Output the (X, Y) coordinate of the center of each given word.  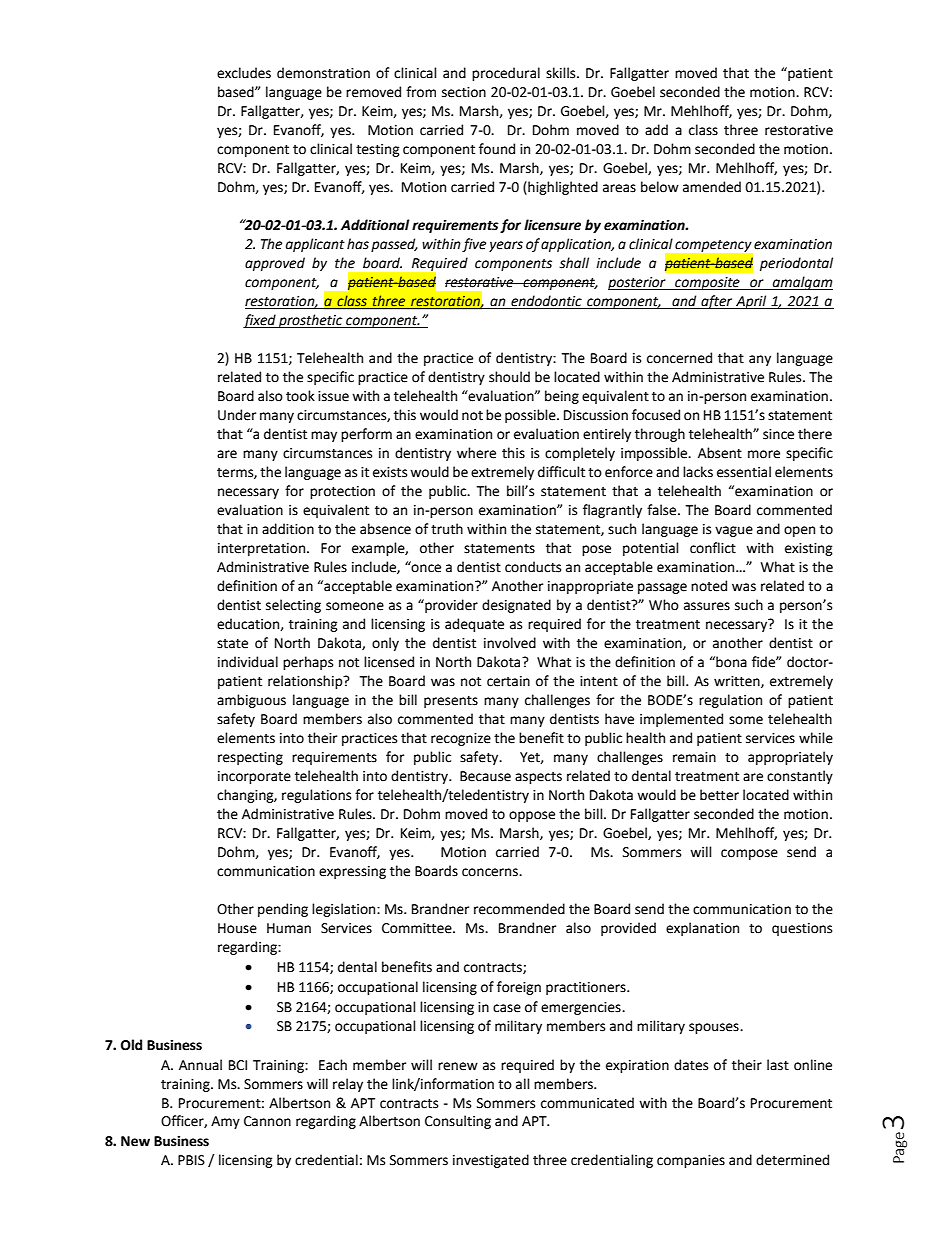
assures (707, 606)
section (464, 92)
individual (248, 662)
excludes (244, 73)
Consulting (458, 1122)
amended (712, 187)
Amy (225, 1122)
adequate (474, 625)
